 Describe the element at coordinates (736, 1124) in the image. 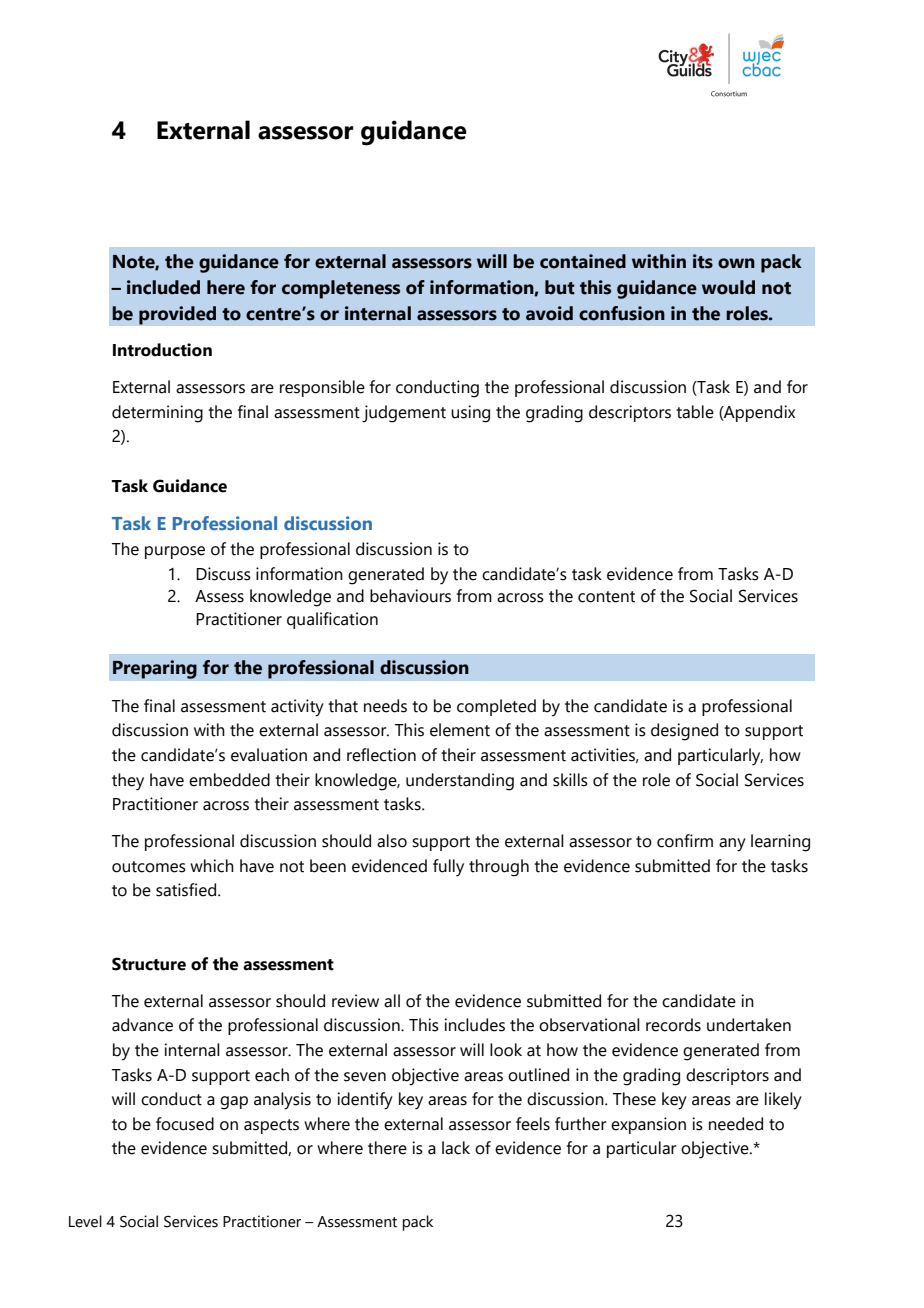

I see `needed` at that location.
